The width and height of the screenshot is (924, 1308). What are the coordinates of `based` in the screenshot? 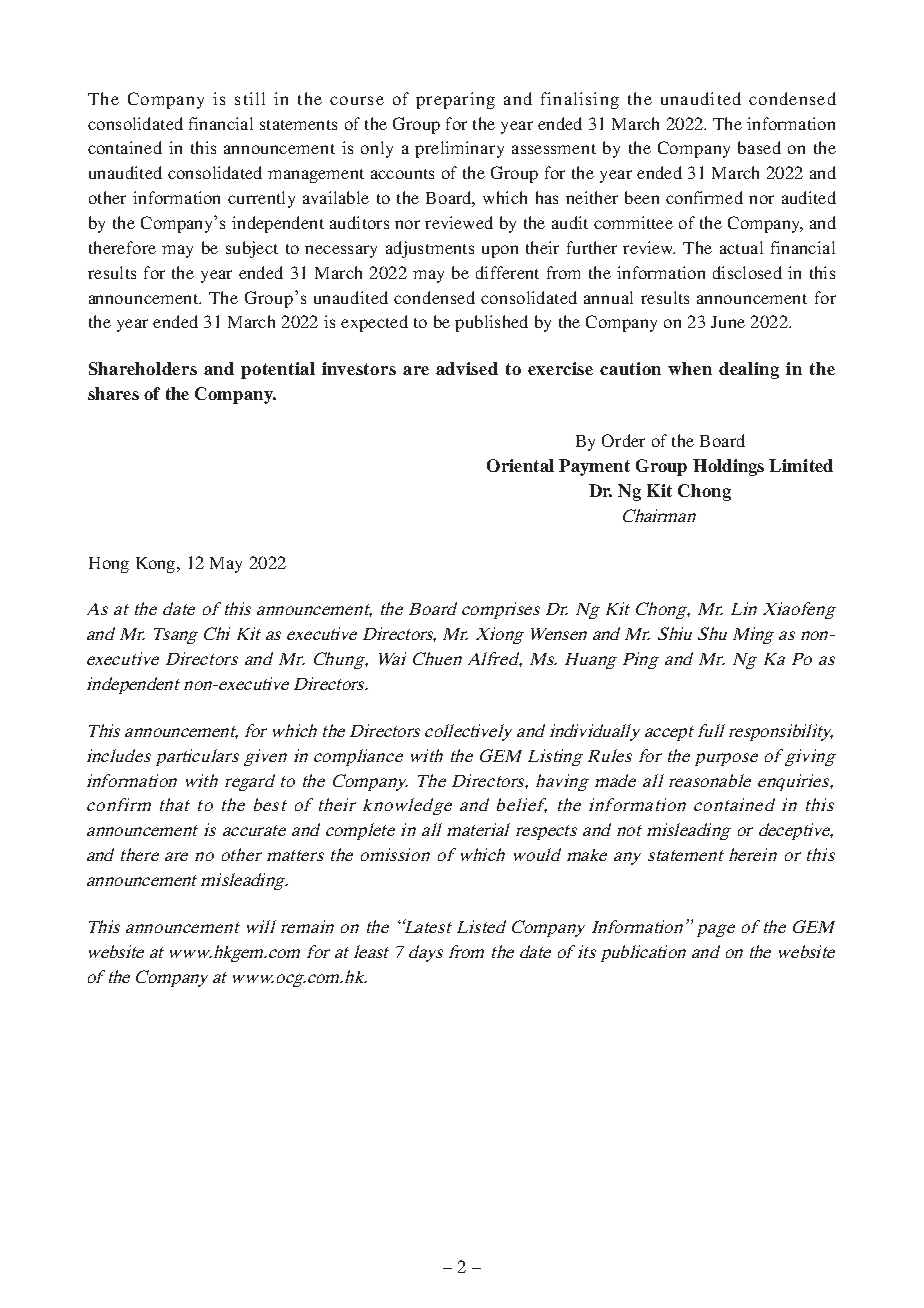 It's located at (759, 147).
